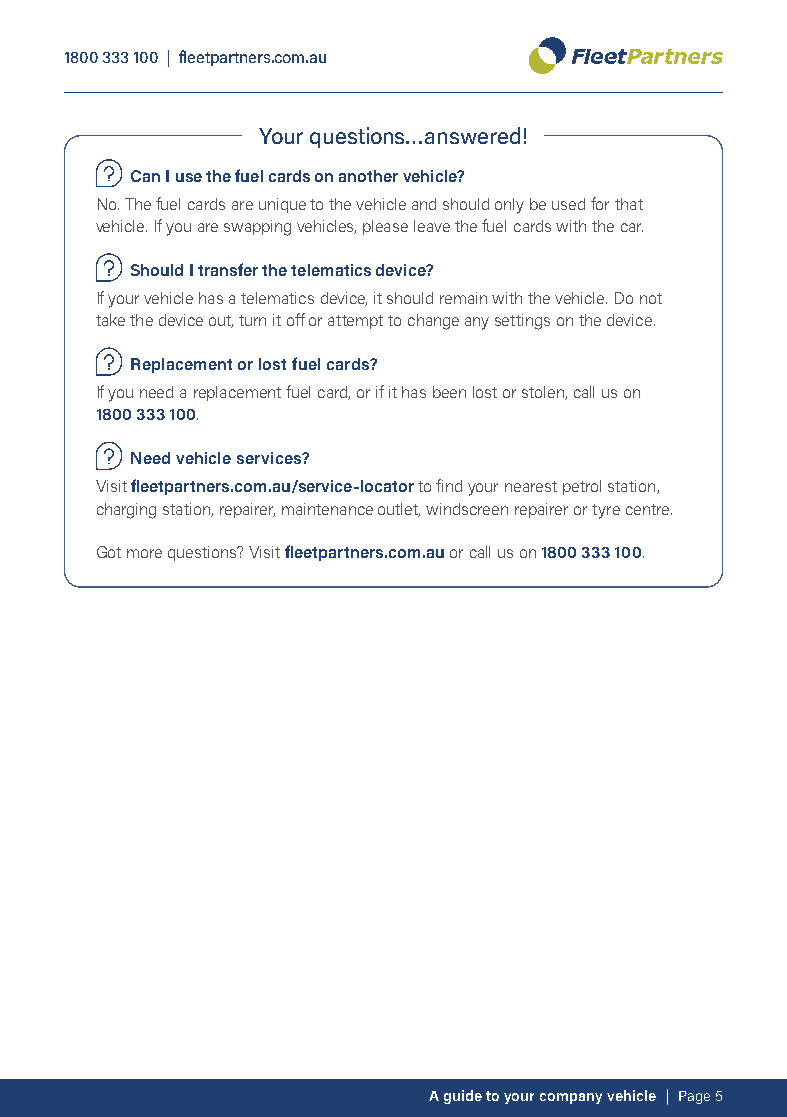 Image resolution: width=787 pixels, height=1117 pixels. What do you see at coordinates (399, 510) in the screenshot?
I see `outlet` at bounding box center [399, 510].
